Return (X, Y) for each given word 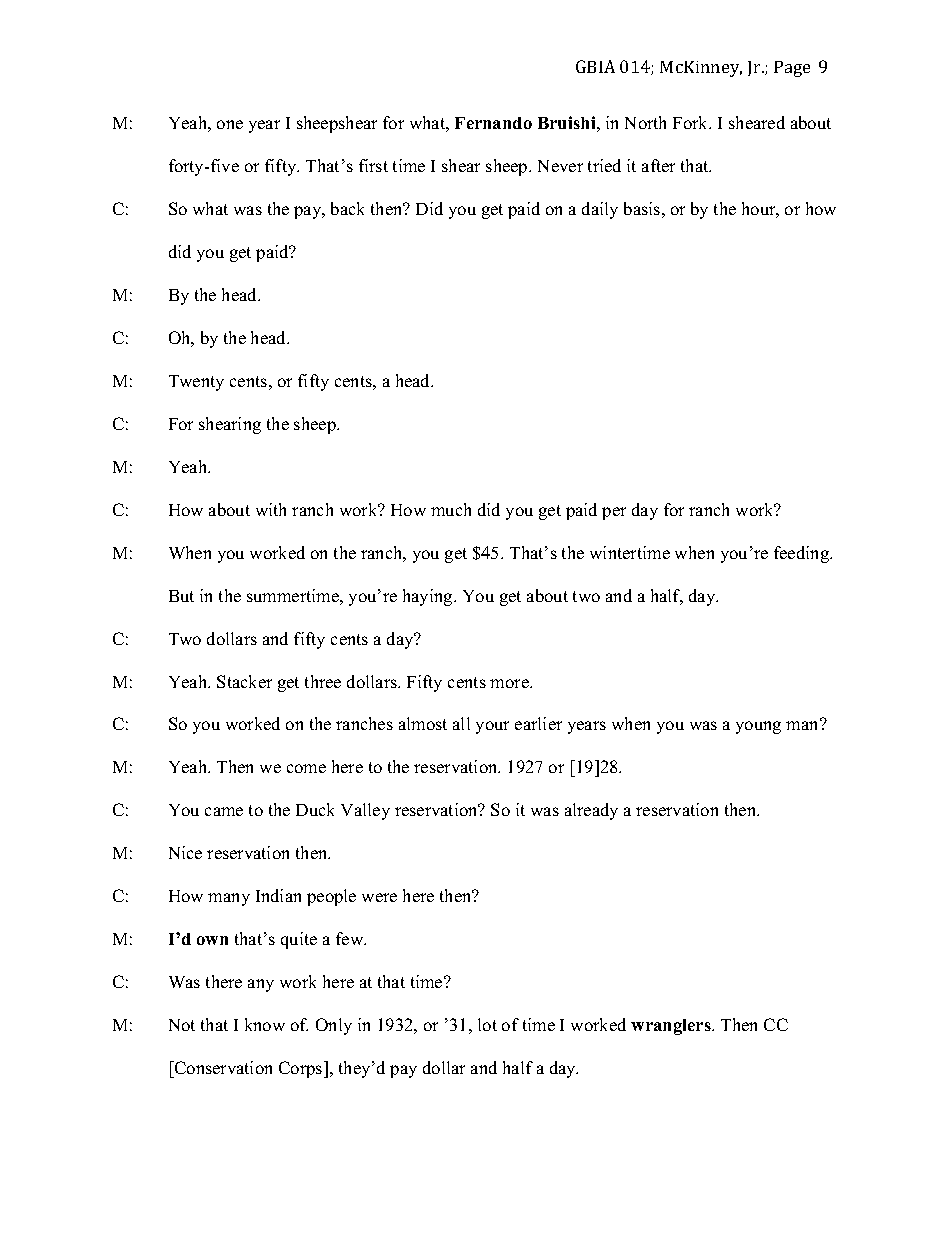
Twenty (196, 383)
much (451, 509)
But (181, 596)
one (230, 124)
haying (429, 597)
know (265, 1024)
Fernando (493, 123)
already (591, 811)
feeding (803, 554)
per (614, 513)
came (224, 811)
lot (487, 1024)
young (758, 727)
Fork (692, 122)
